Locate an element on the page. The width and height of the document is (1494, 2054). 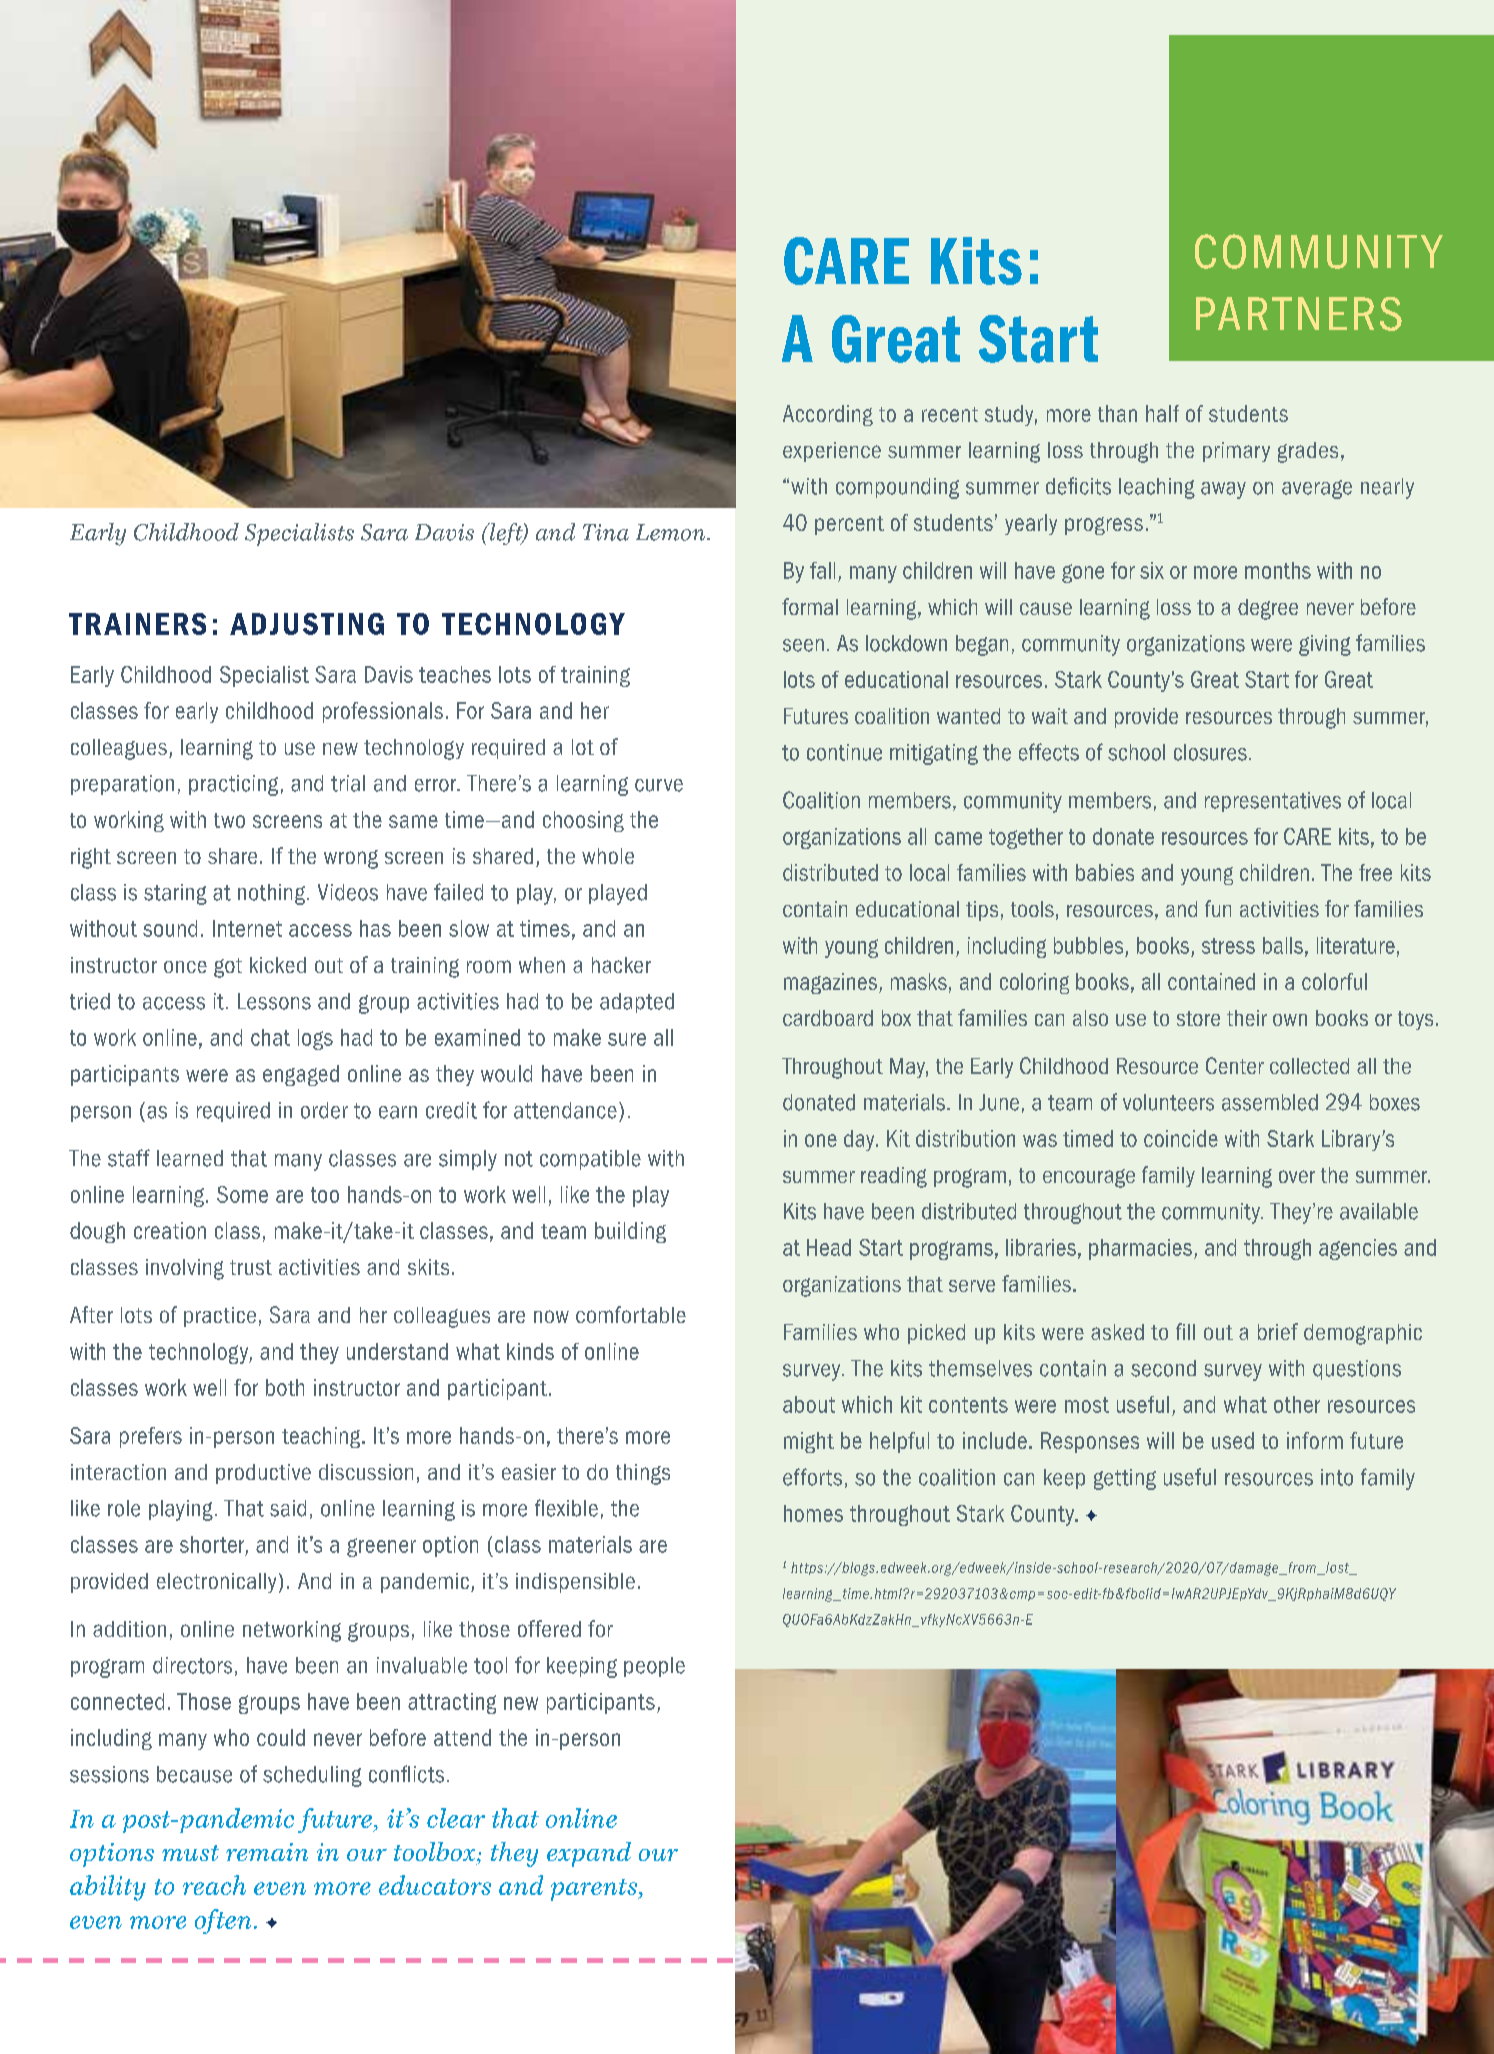
assembled is located at coordinates (1270, 1102).
